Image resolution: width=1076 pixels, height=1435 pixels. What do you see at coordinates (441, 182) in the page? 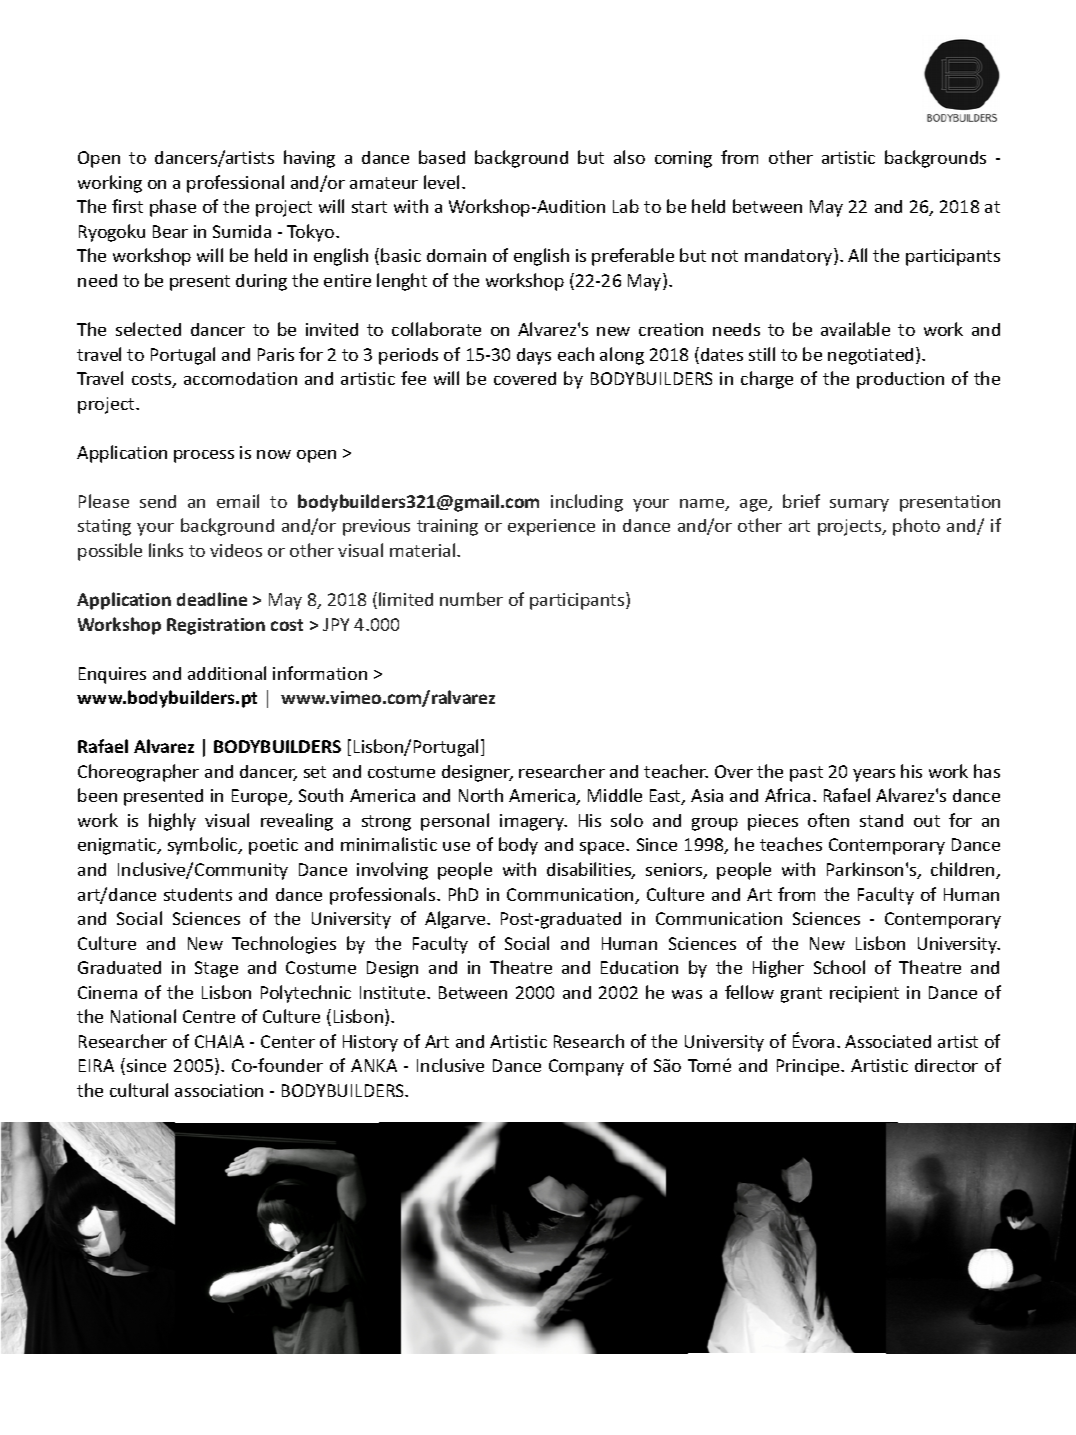
I see `level` at bounding box center [441, 182].
